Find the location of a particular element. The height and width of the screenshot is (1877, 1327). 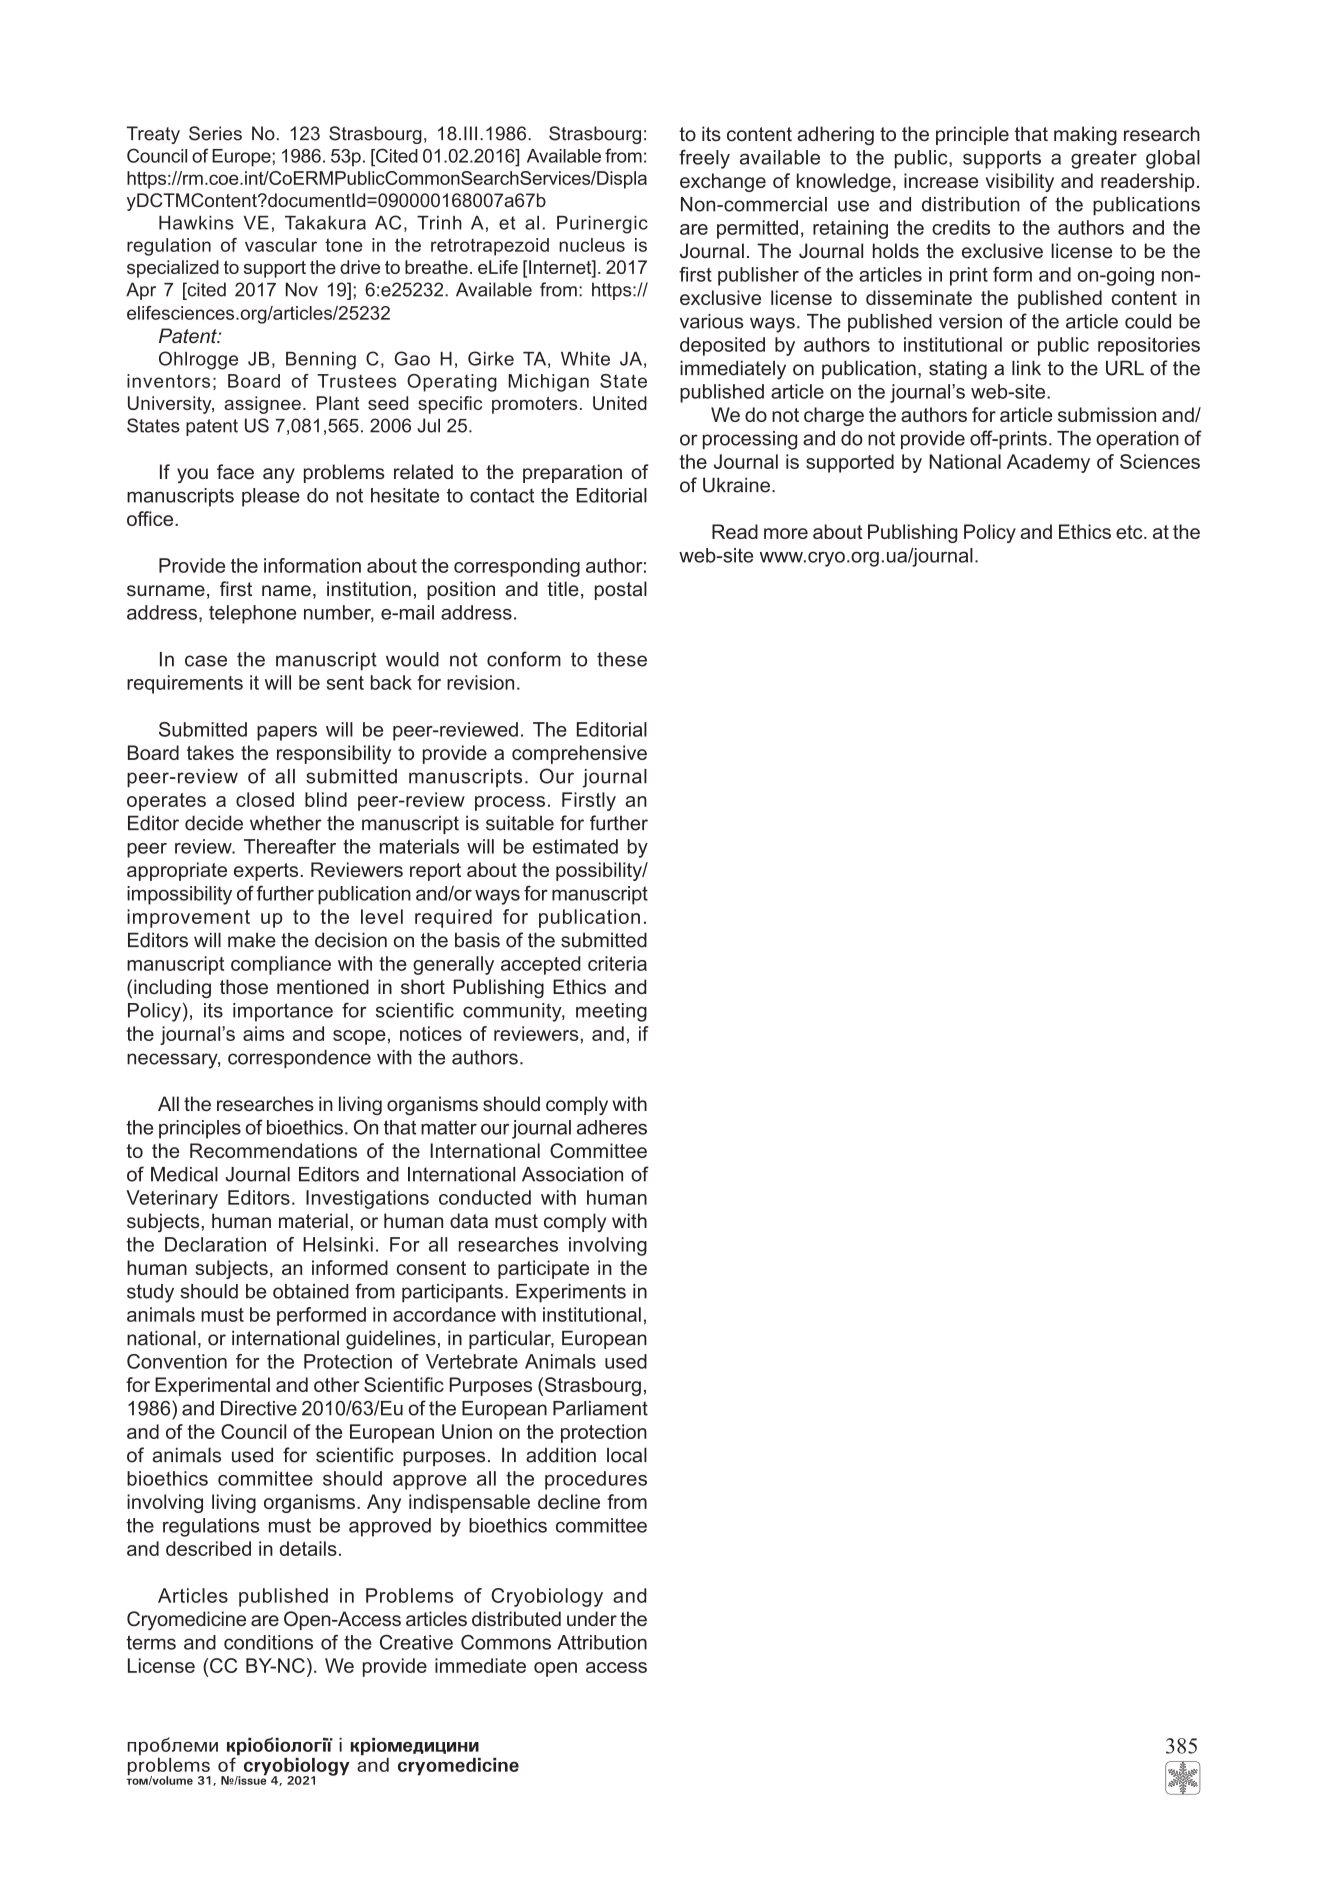

under is located at coordinates (592, 1619).
